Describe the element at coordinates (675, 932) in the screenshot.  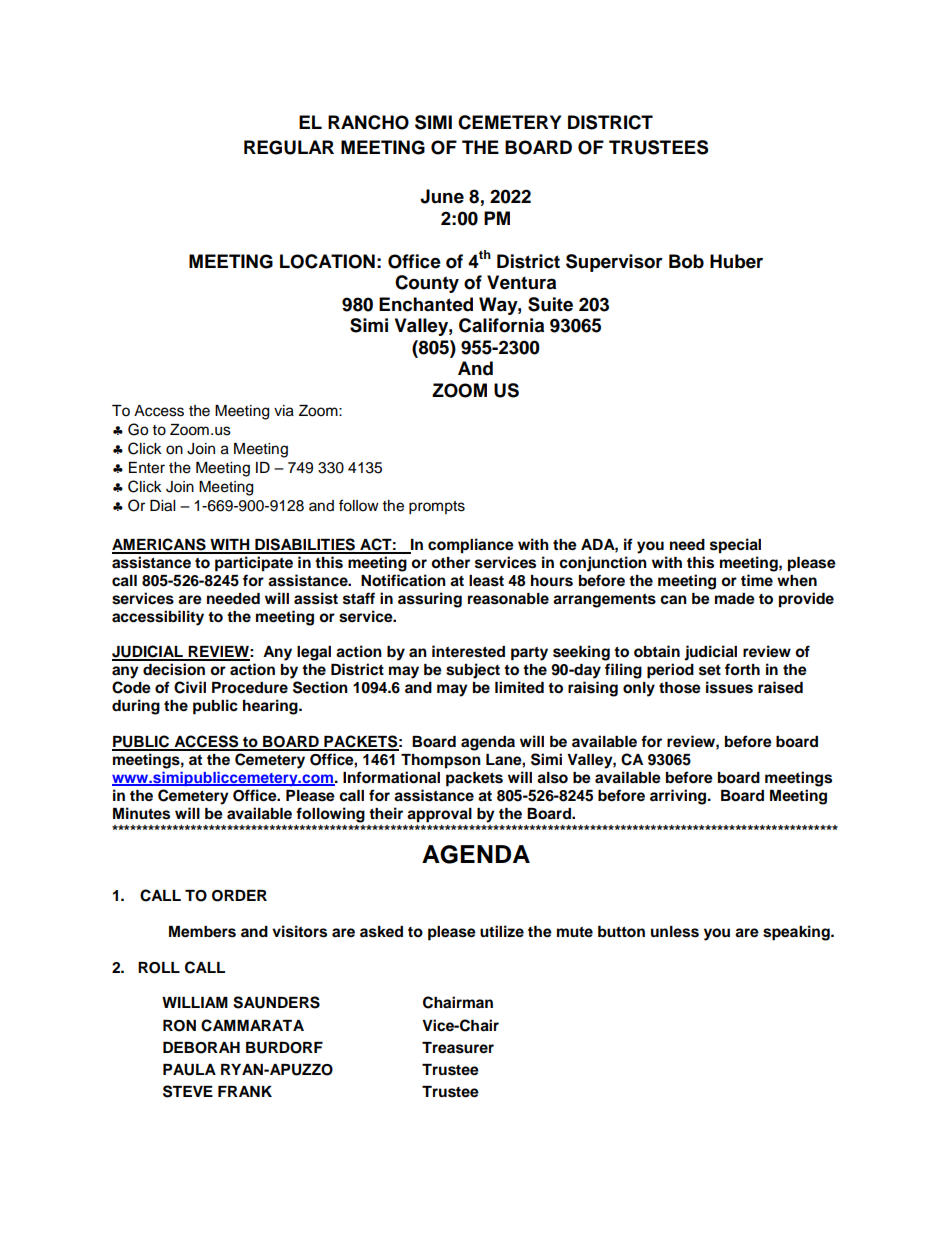
I see `unless` at that location.
